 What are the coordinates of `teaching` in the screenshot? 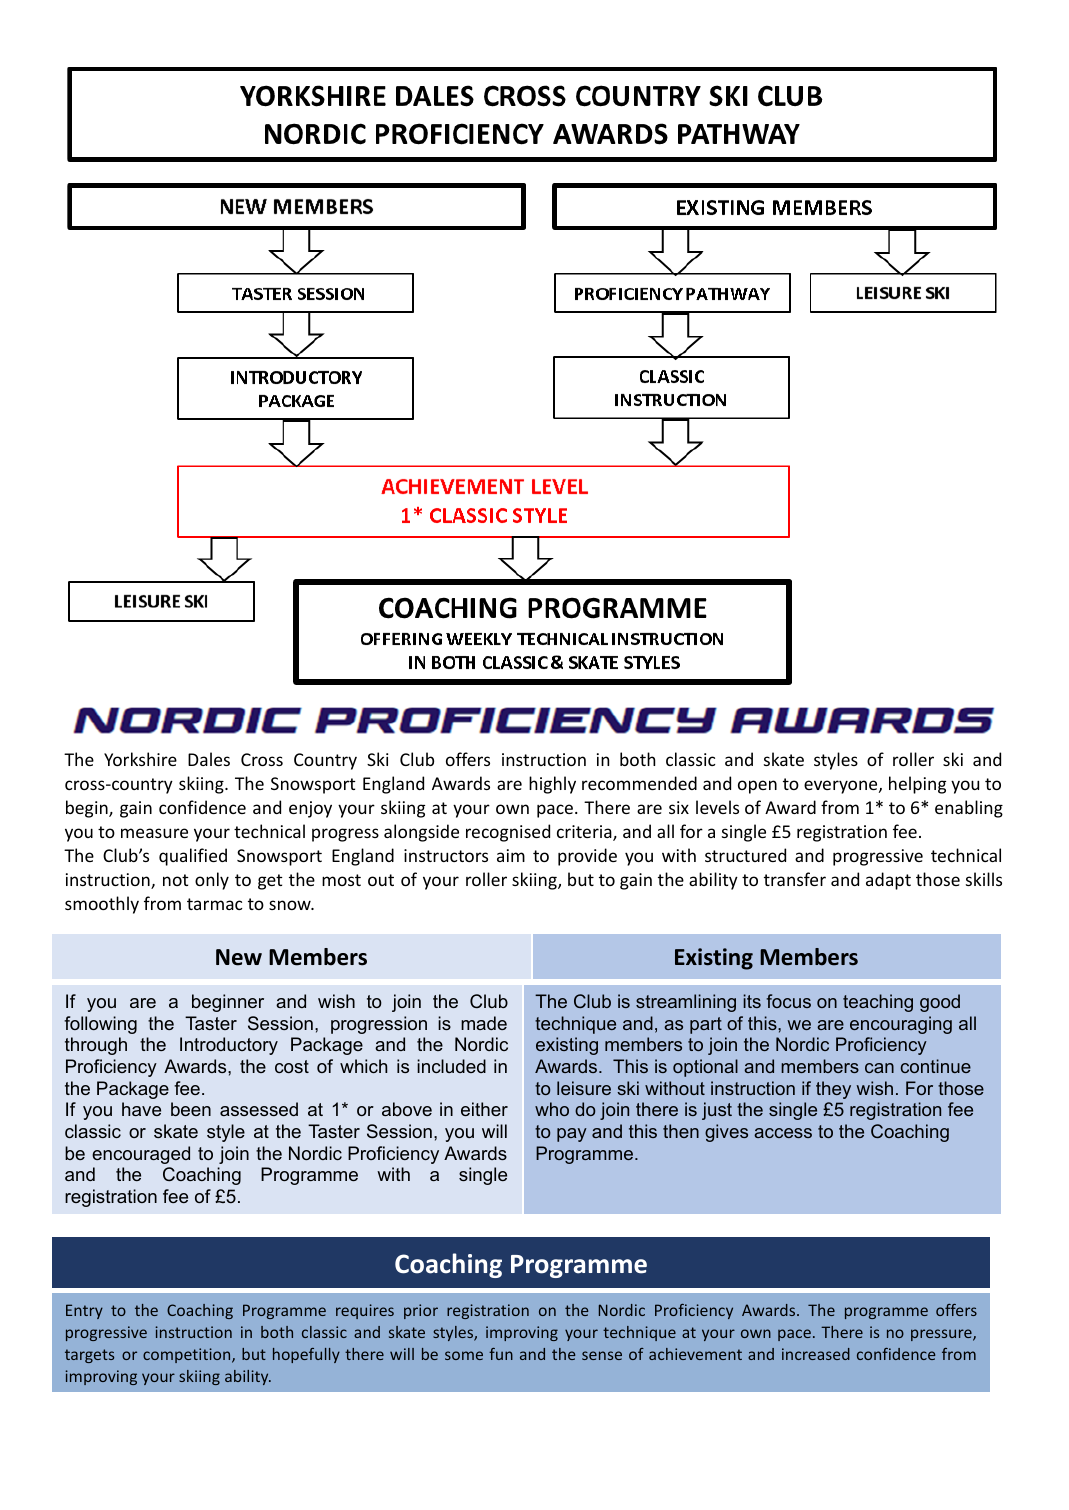 It's located at (878, 1003).
